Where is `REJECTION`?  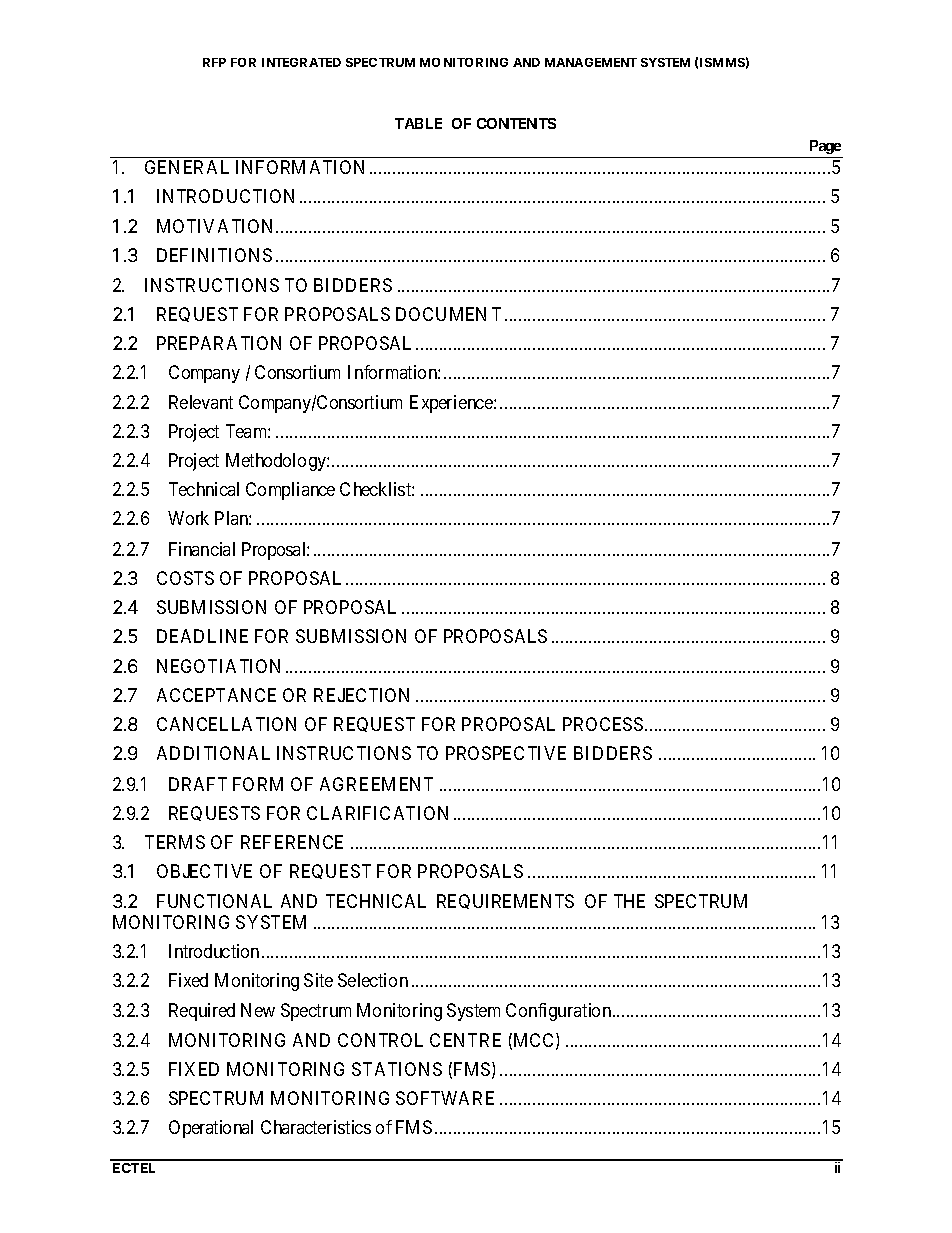 REJECTION is located at coordinates (361, 695).
